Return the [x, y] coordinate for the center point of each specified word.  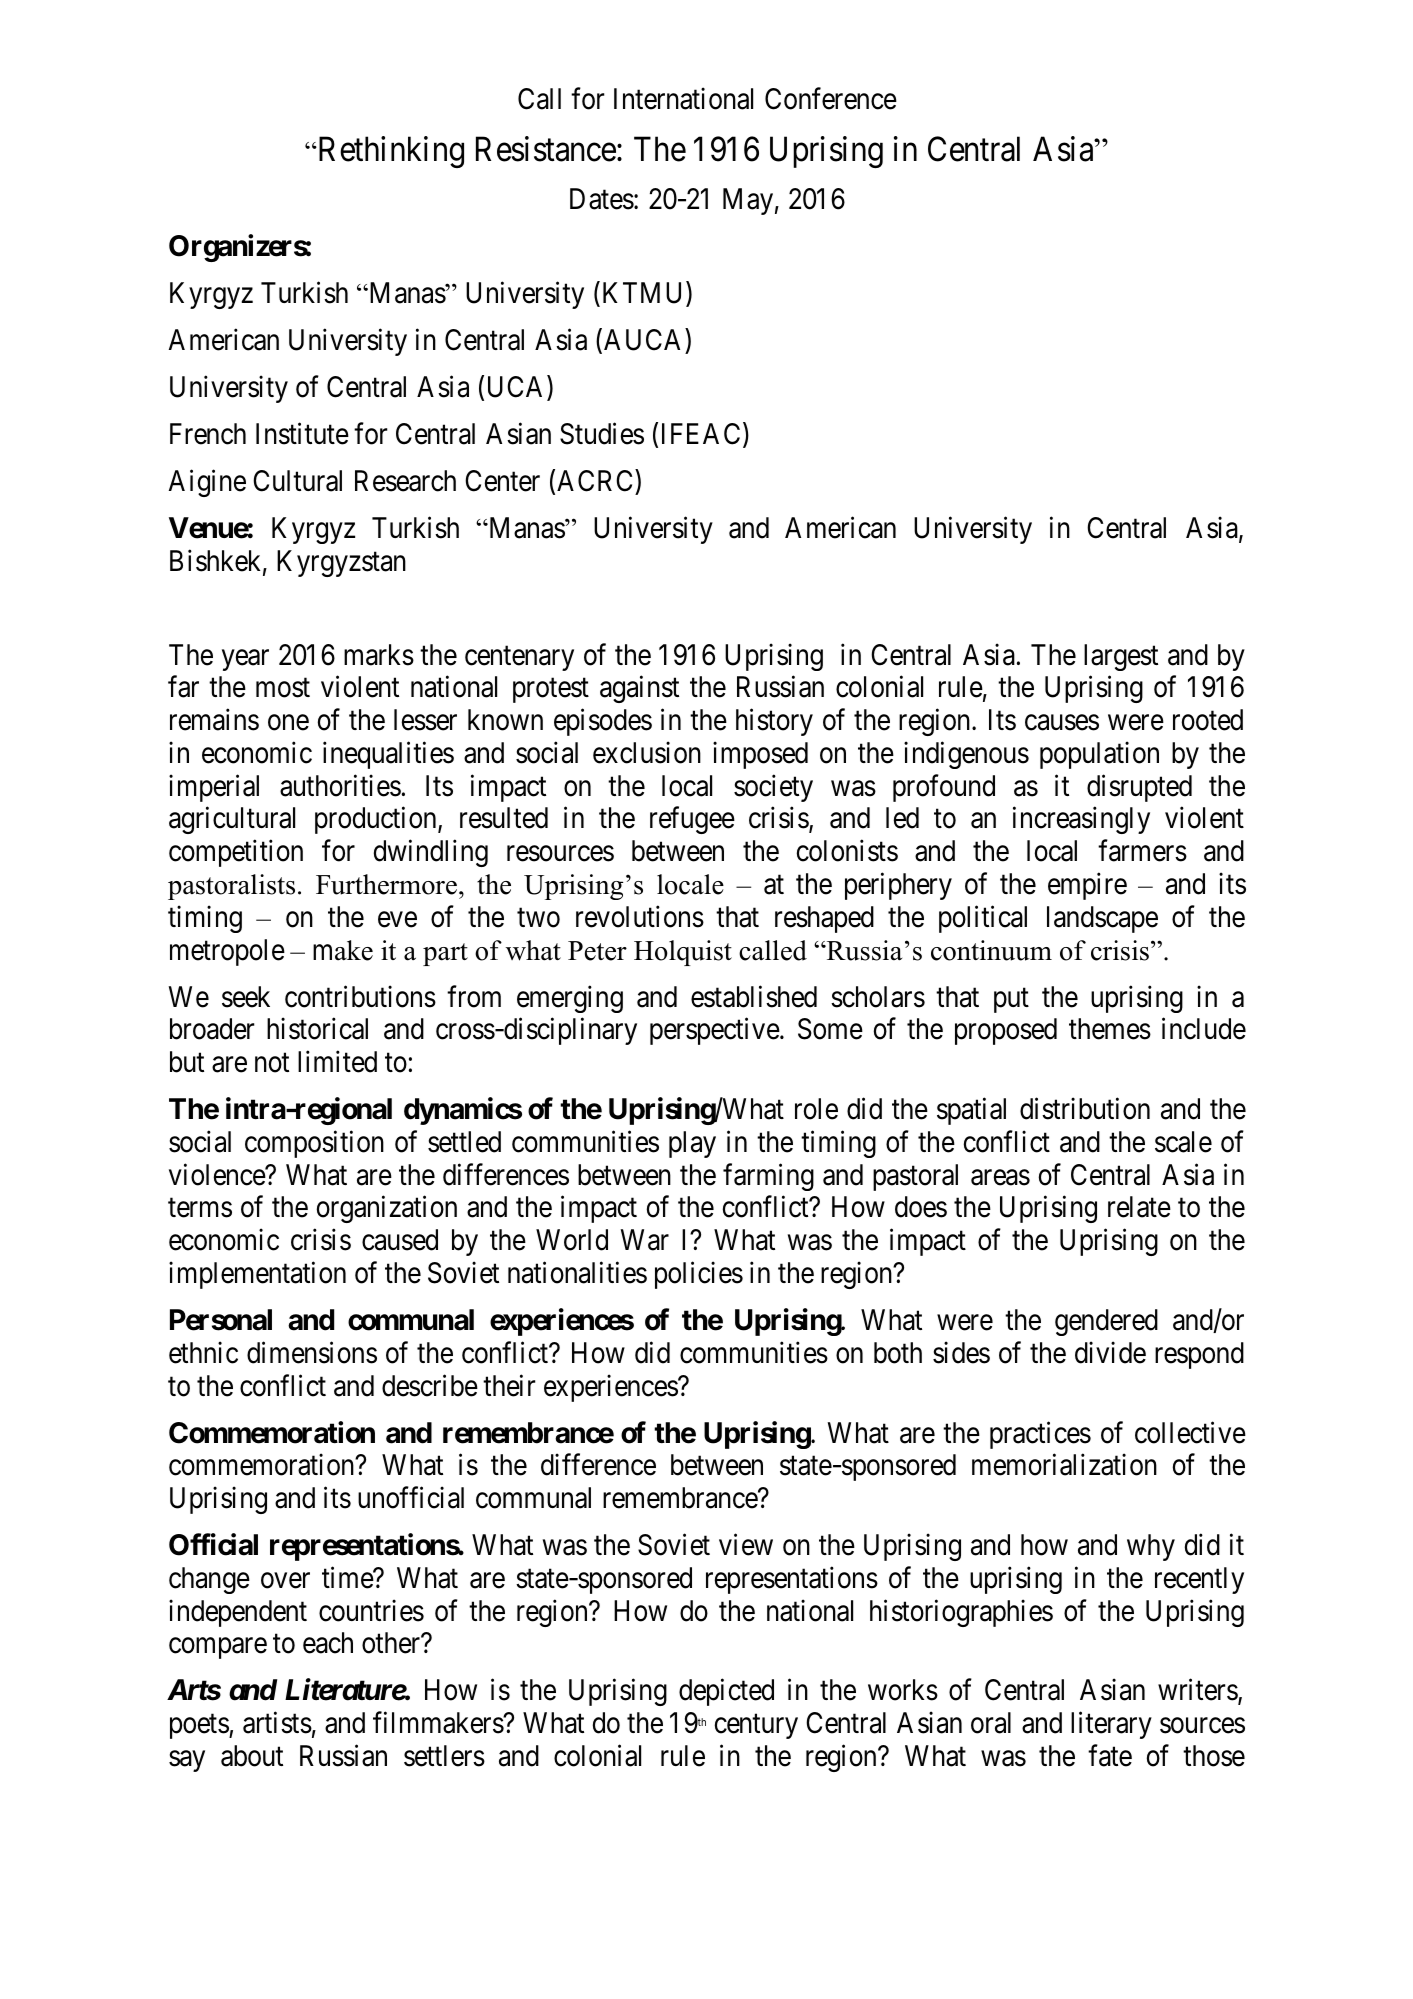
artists [277, 1723]
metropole [227, 952]
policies [699, 1275]
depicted [726, 1692]
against [639, 689]
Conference [831, 99]
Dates [602, 199]
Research [405, 481]
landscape [1102, 919]
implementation [257, 1275]
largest [1121, 657]
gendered [1106, 1322]
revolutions [640, 916]
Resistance [546, 149]
